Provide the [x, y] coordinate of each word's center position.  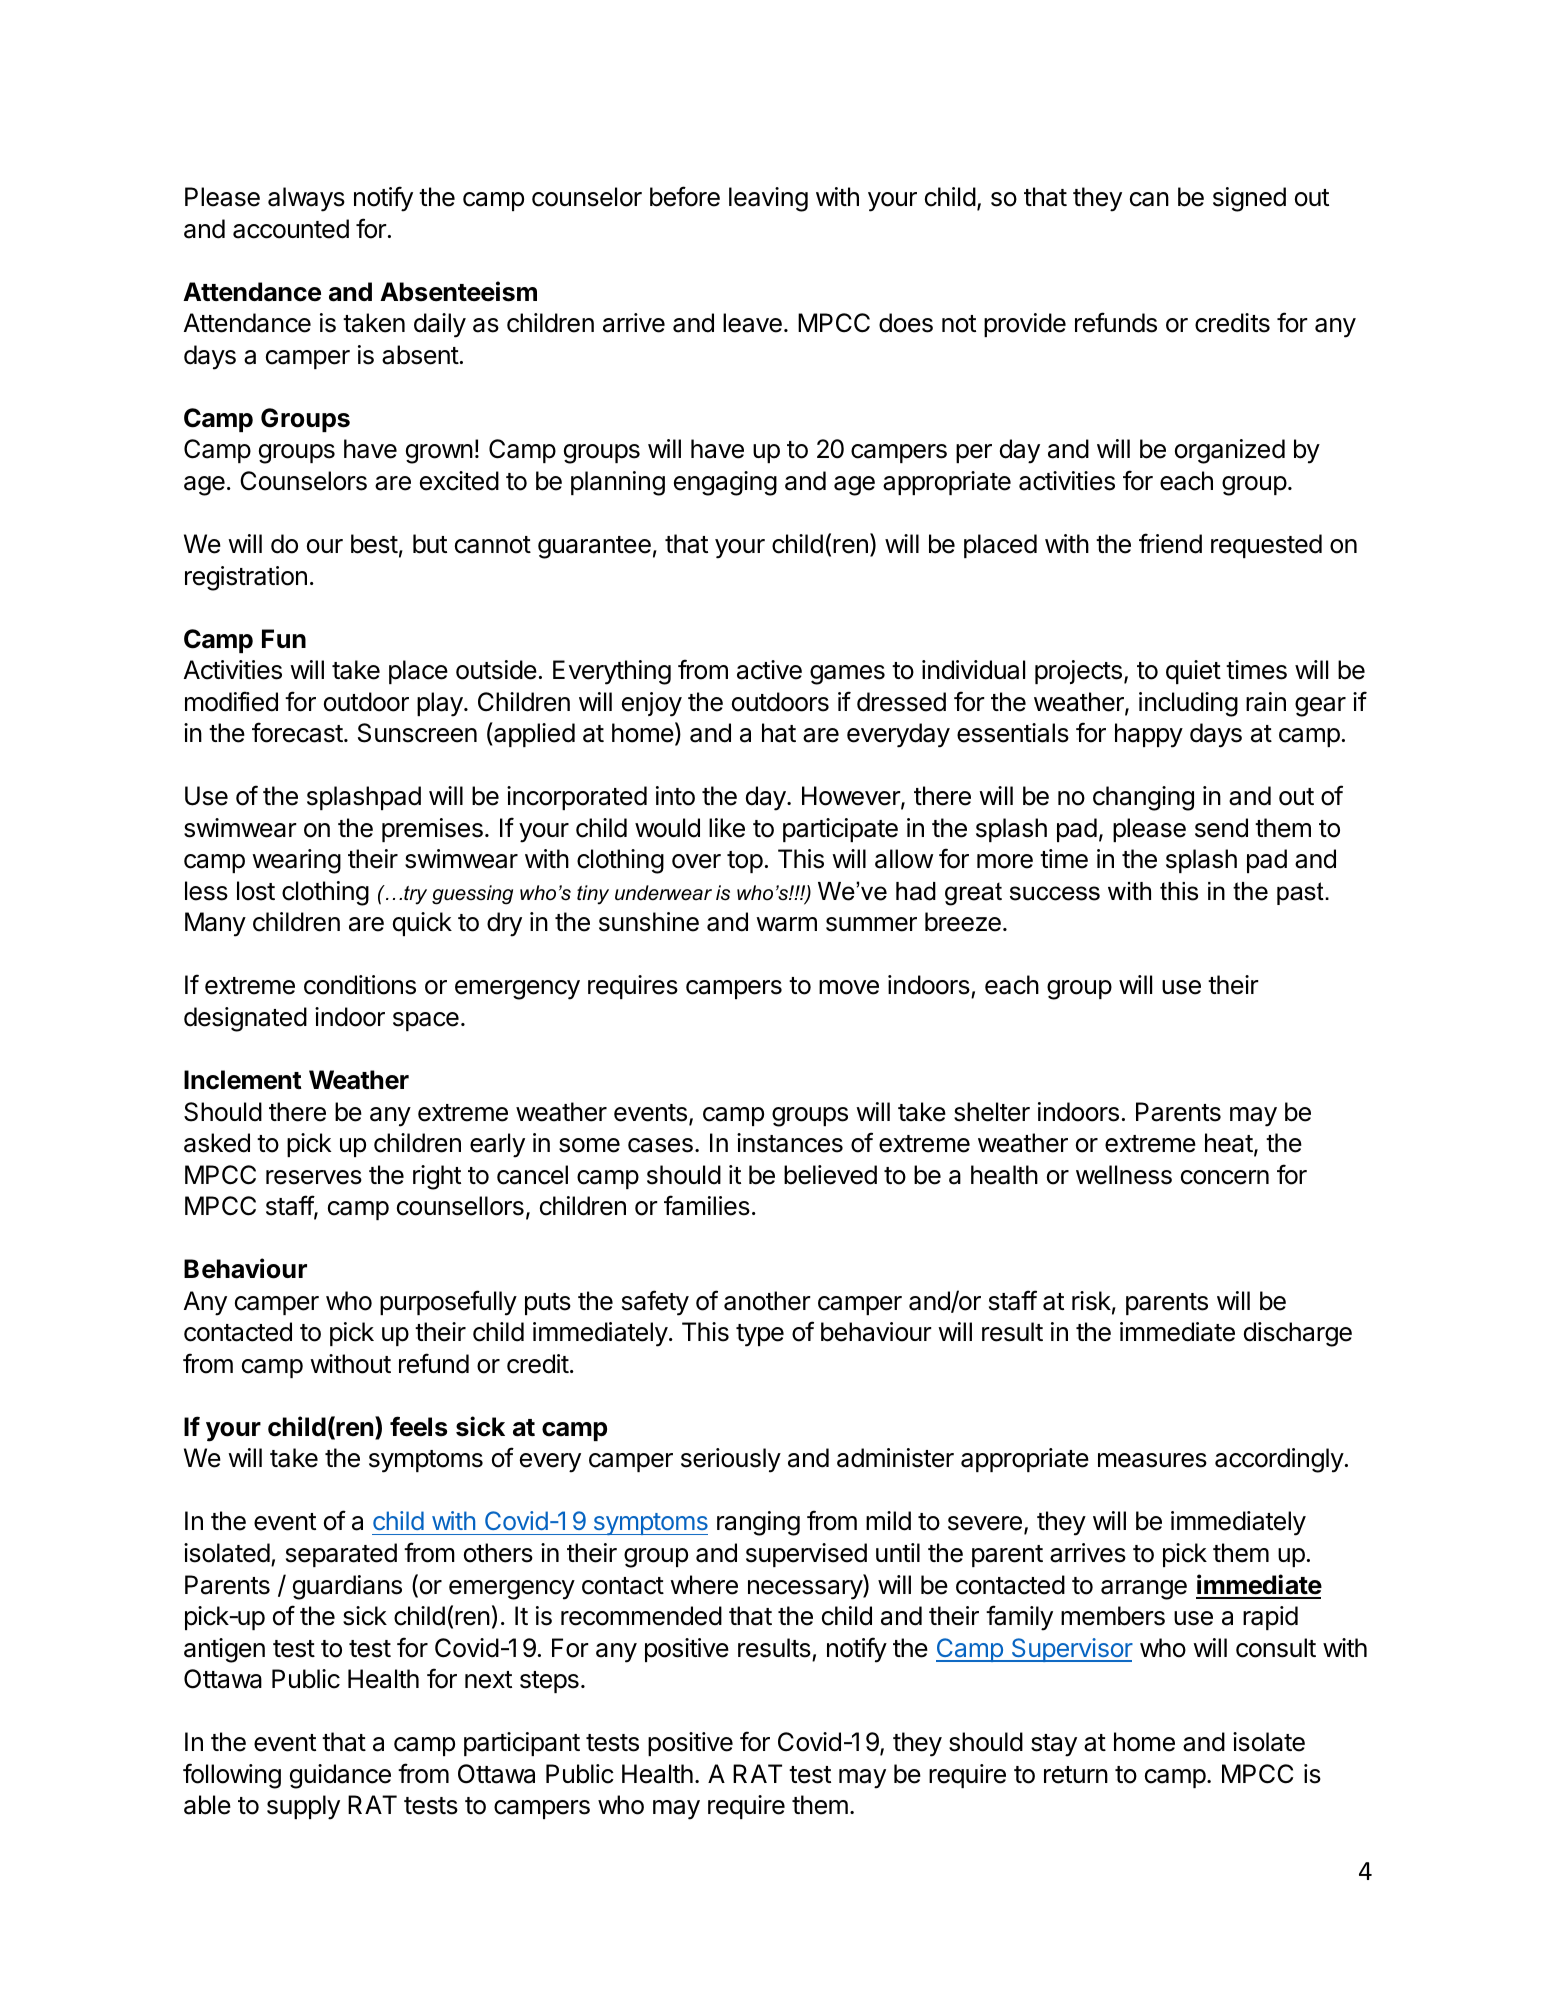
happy [1149, 735]
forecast [297, 732]
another [767, 1301]
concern [1225, 1177]
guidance [340, 1776]
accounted [291, 229]
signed [1249, 199]
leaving [768, 199]
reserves [314, 1177]
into [675, 796]
